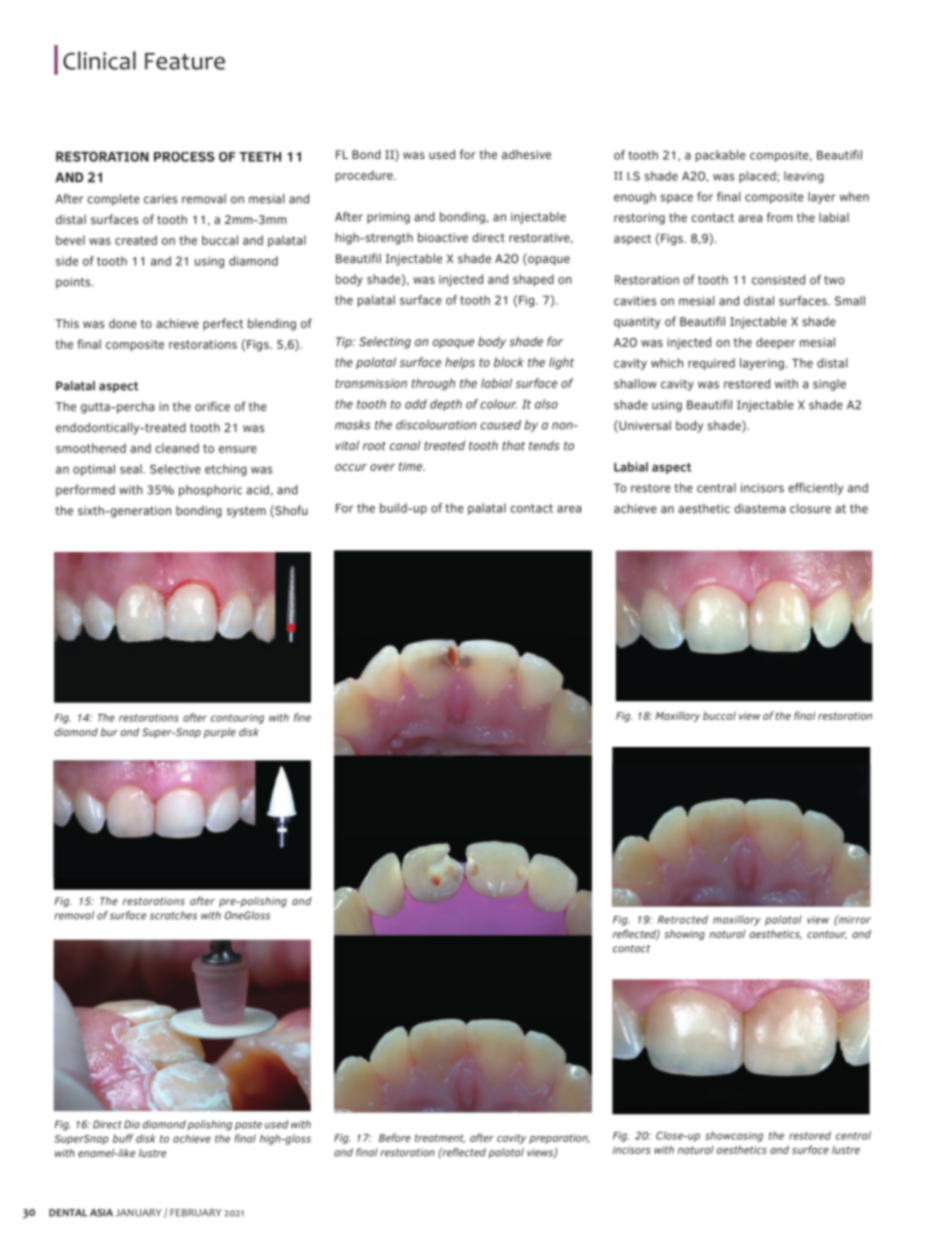 The image size is (952, 1247). I want to click on treatment, so click(440, 1138).
